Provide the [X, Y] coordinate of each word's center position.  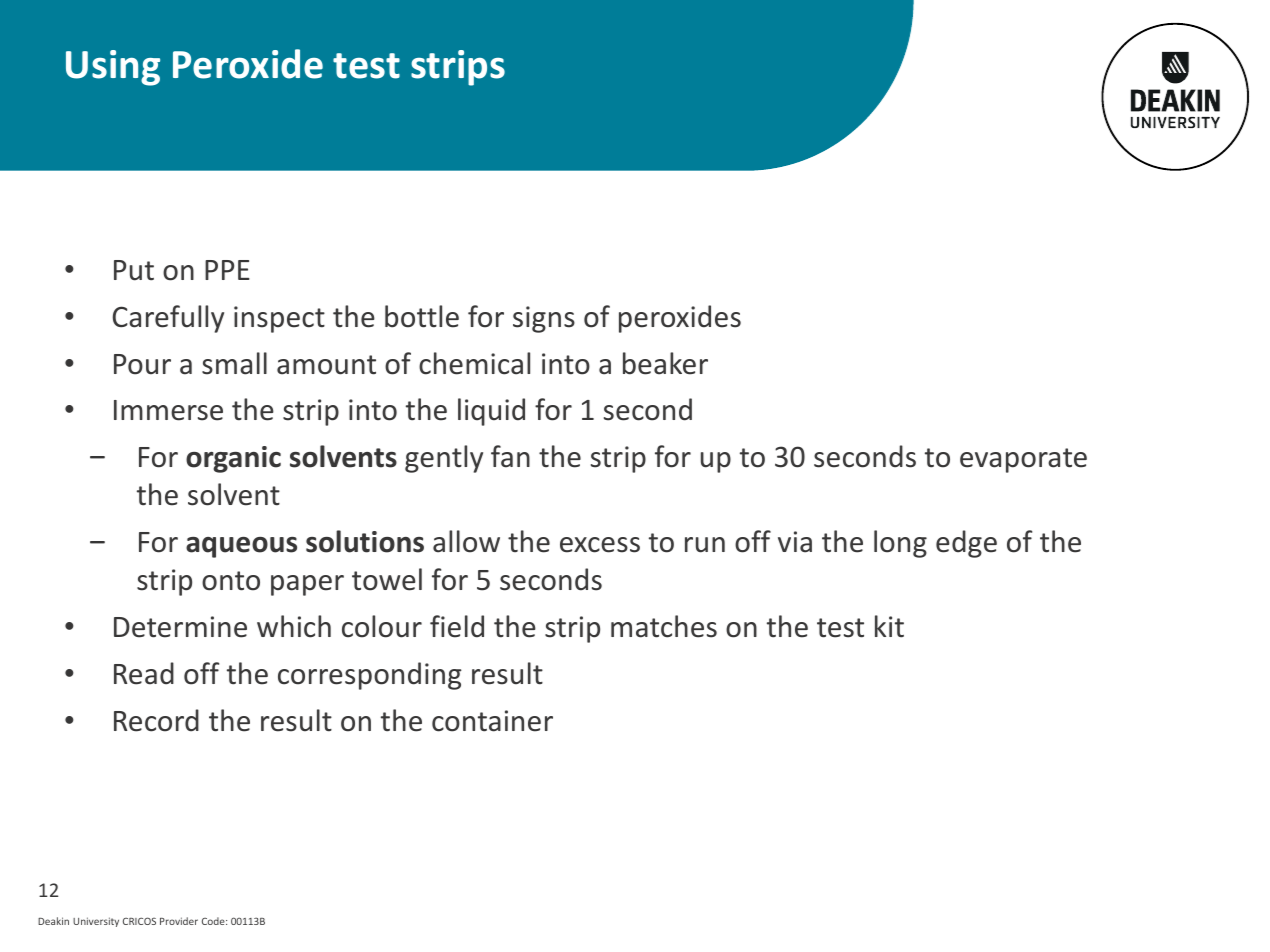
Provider [179, 921]
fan [510, 456]
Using [113, 68]
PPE [227, 270]
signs [544, 319]
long [900, 544]
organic [233, 459]
